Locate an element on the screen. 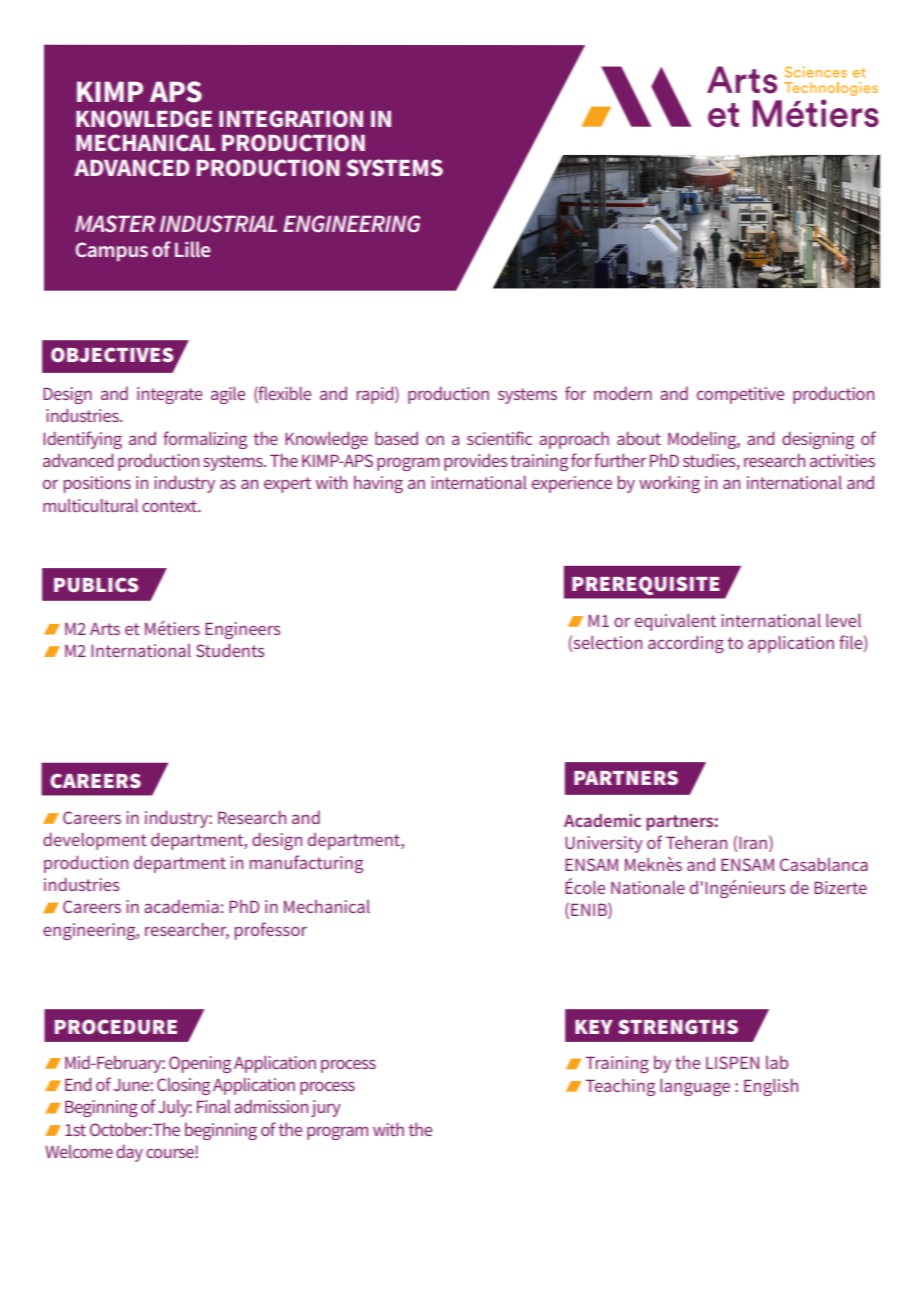 The image size is (924, 1308). Students is located at coordinates (230, 650).
